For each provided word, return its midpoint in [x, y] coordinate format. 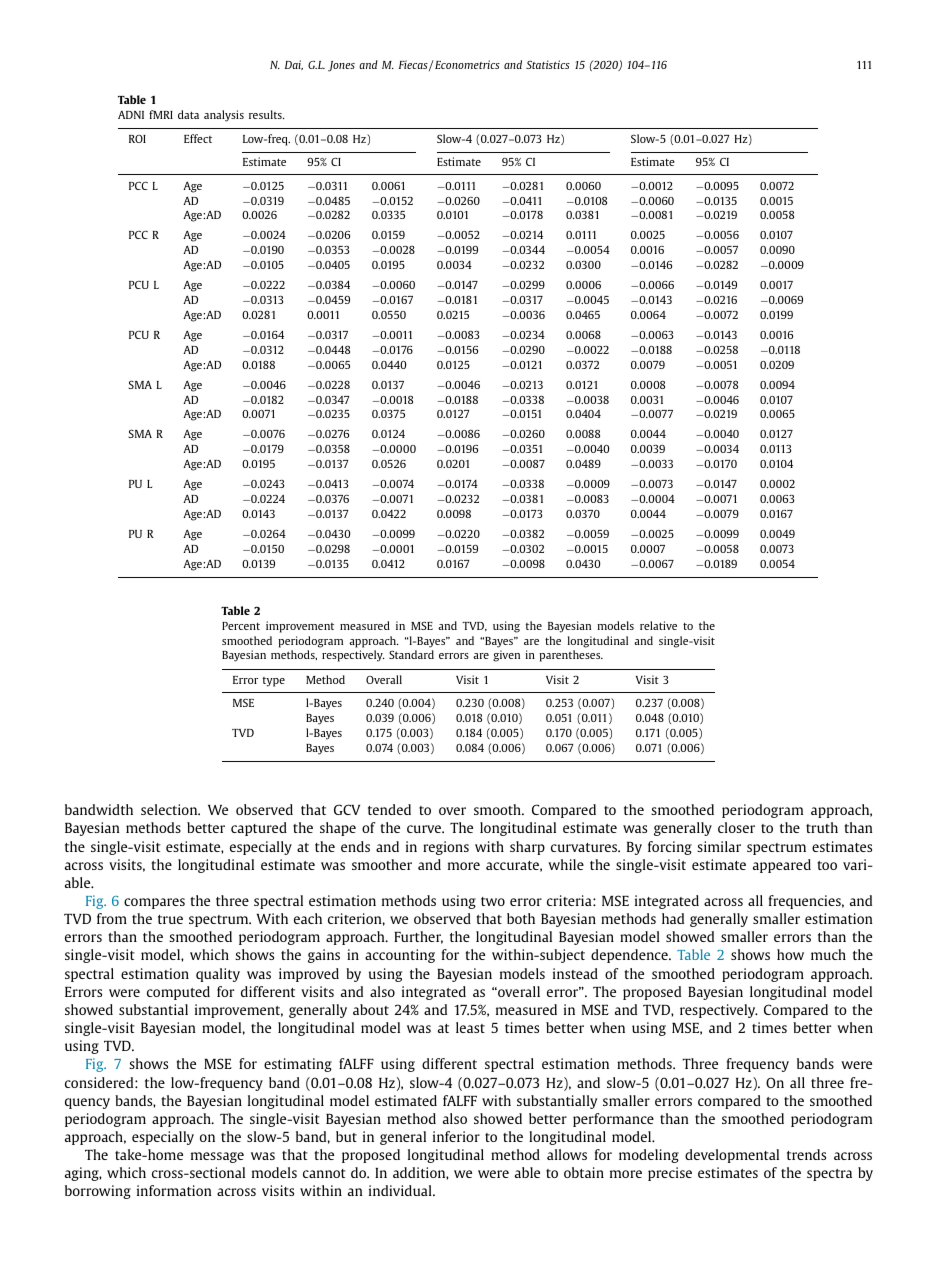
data [188, 114]
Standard [411, 654]
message [217, 1157]
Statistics [548, 64]
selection [170, 809]
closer [736, 827]
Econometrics [466, 64]
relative [658, 625]
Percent [241, 626]
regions [446, 848]
